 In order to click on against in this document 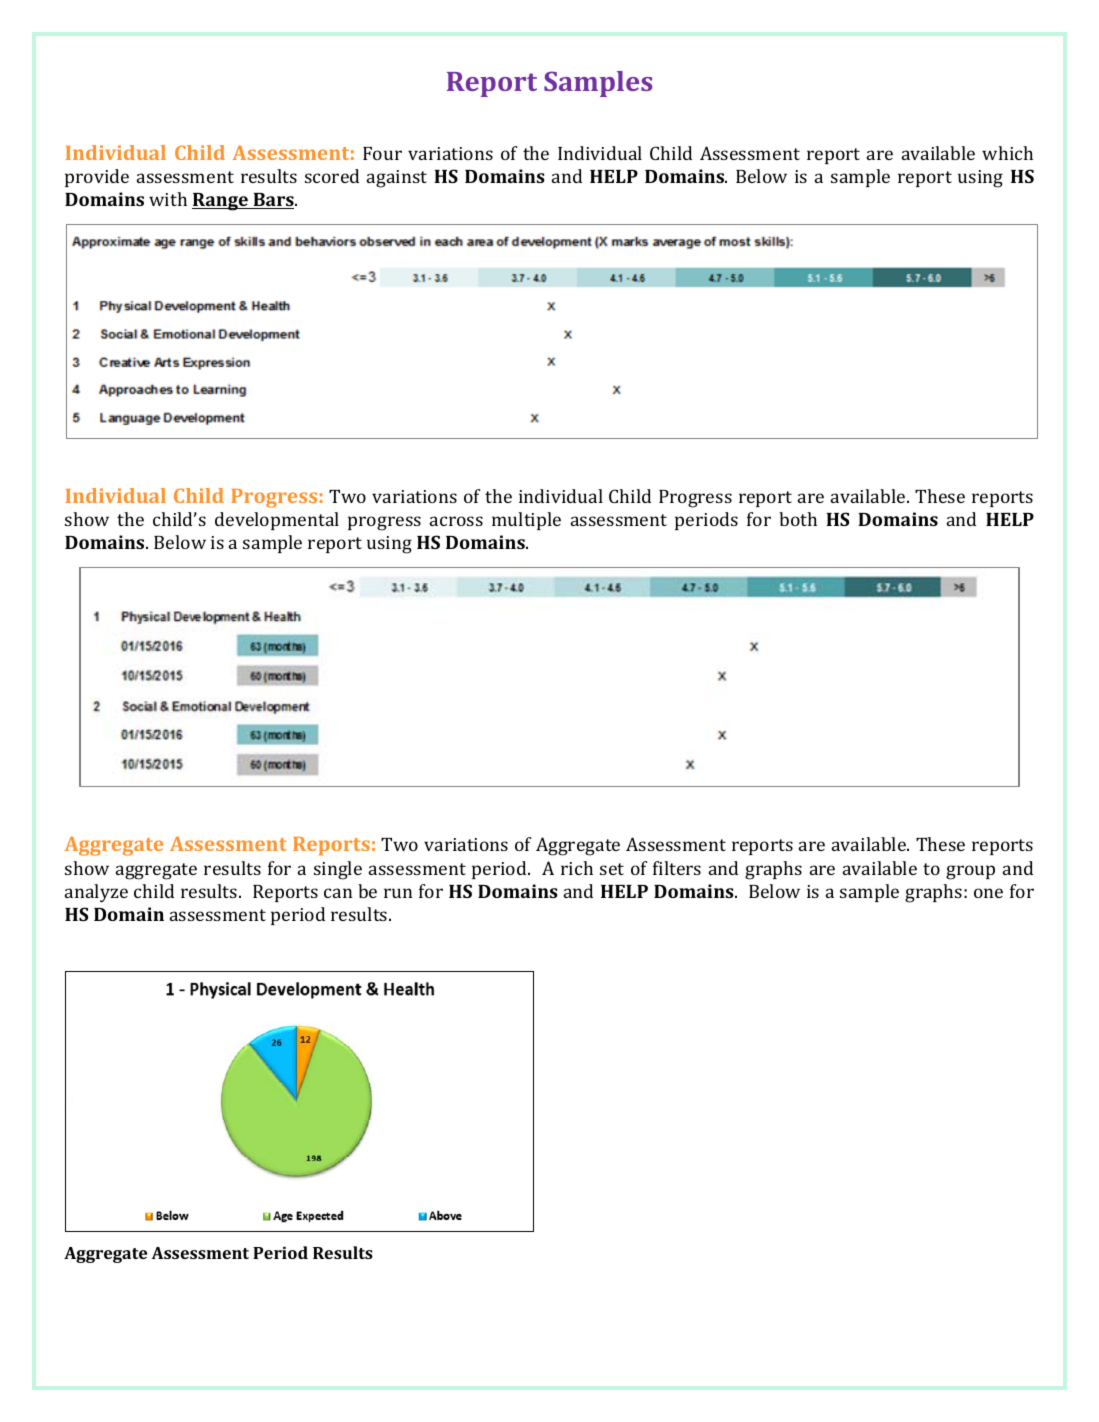, I will do `click(397, 179)`.
